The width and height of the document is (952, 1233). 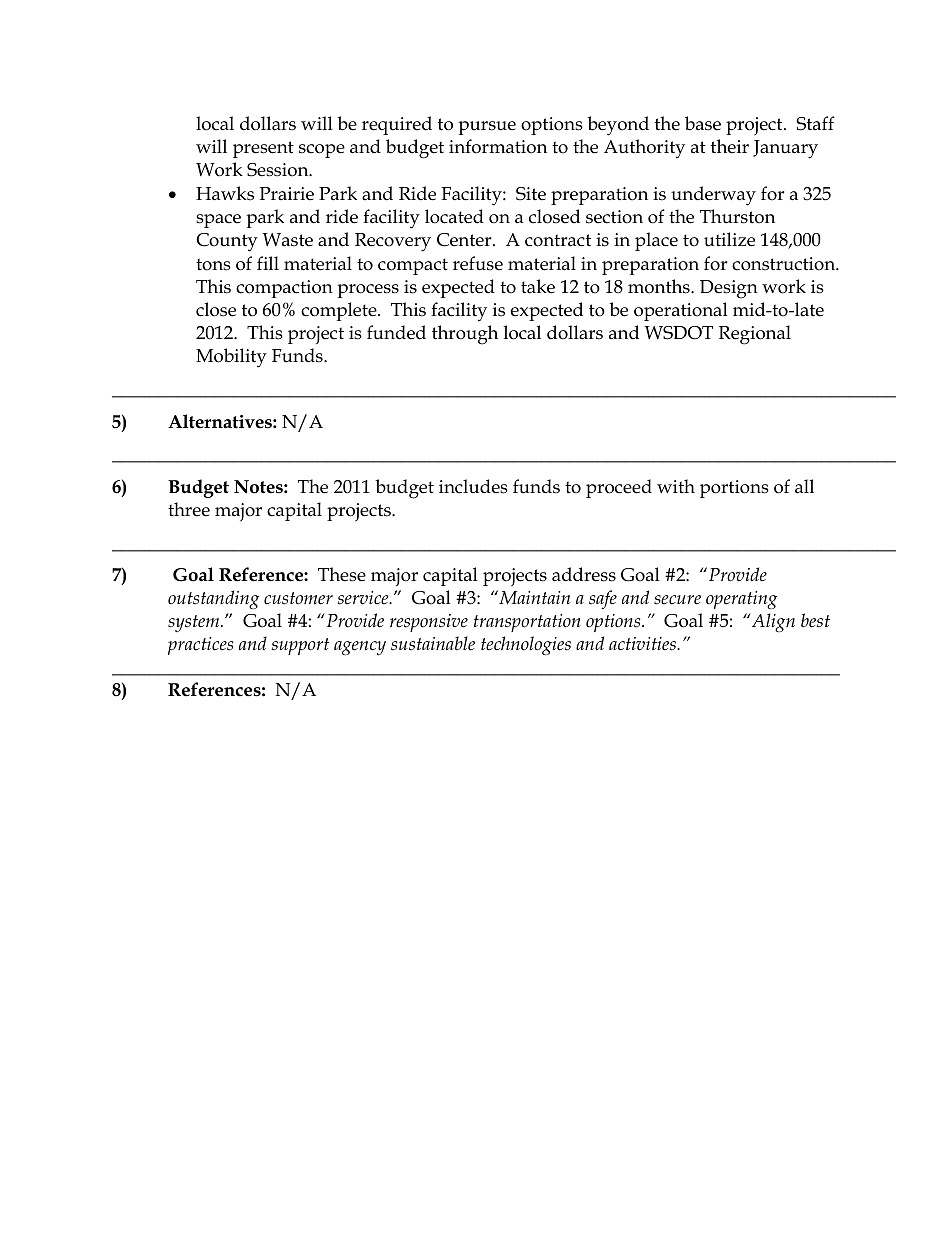 What do you see at coordinates (730, 146) in the document?
I see `their` at bounding box center [730, 146].
